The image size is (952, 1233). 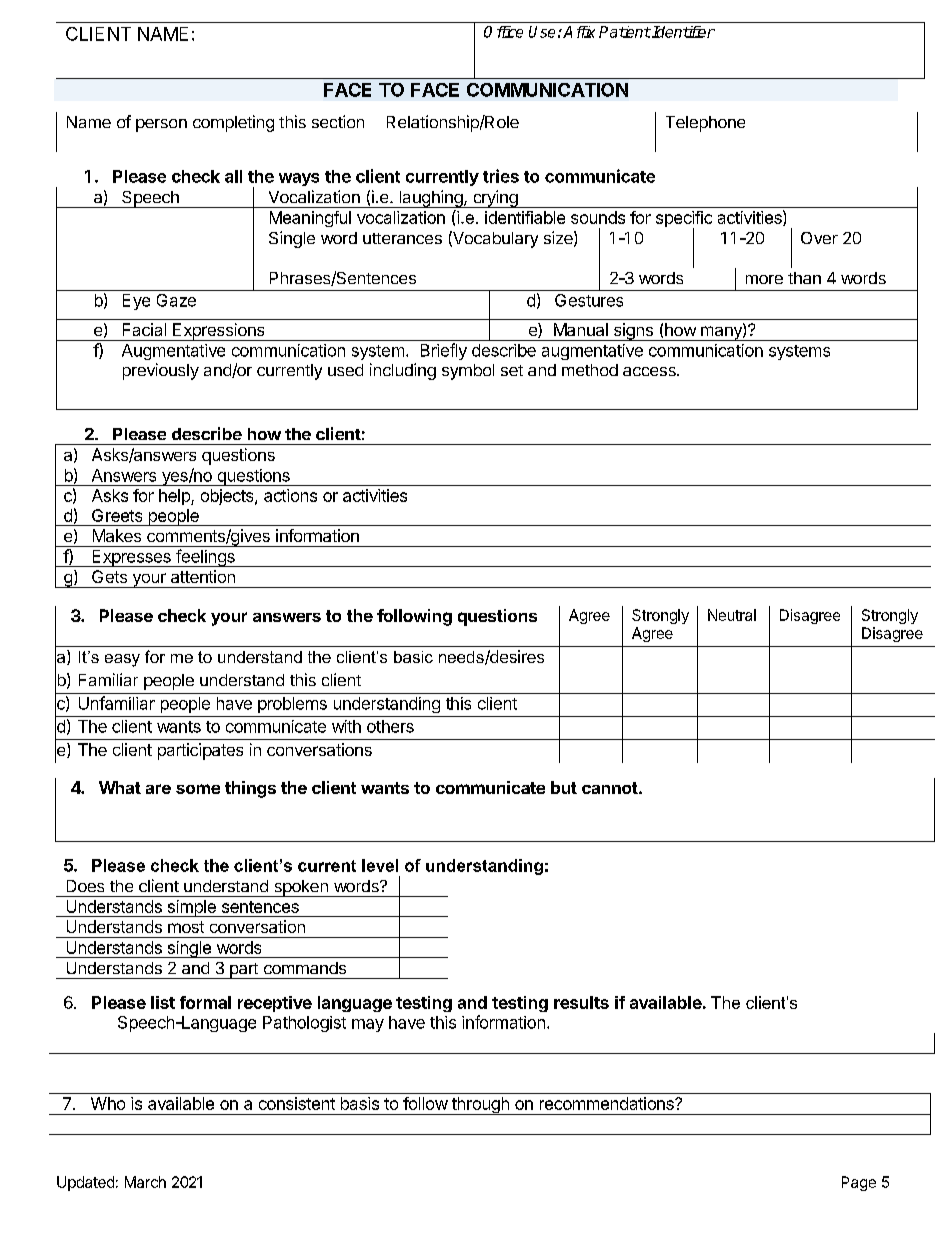 I want to click on basic, so click(x=413, y=657).
